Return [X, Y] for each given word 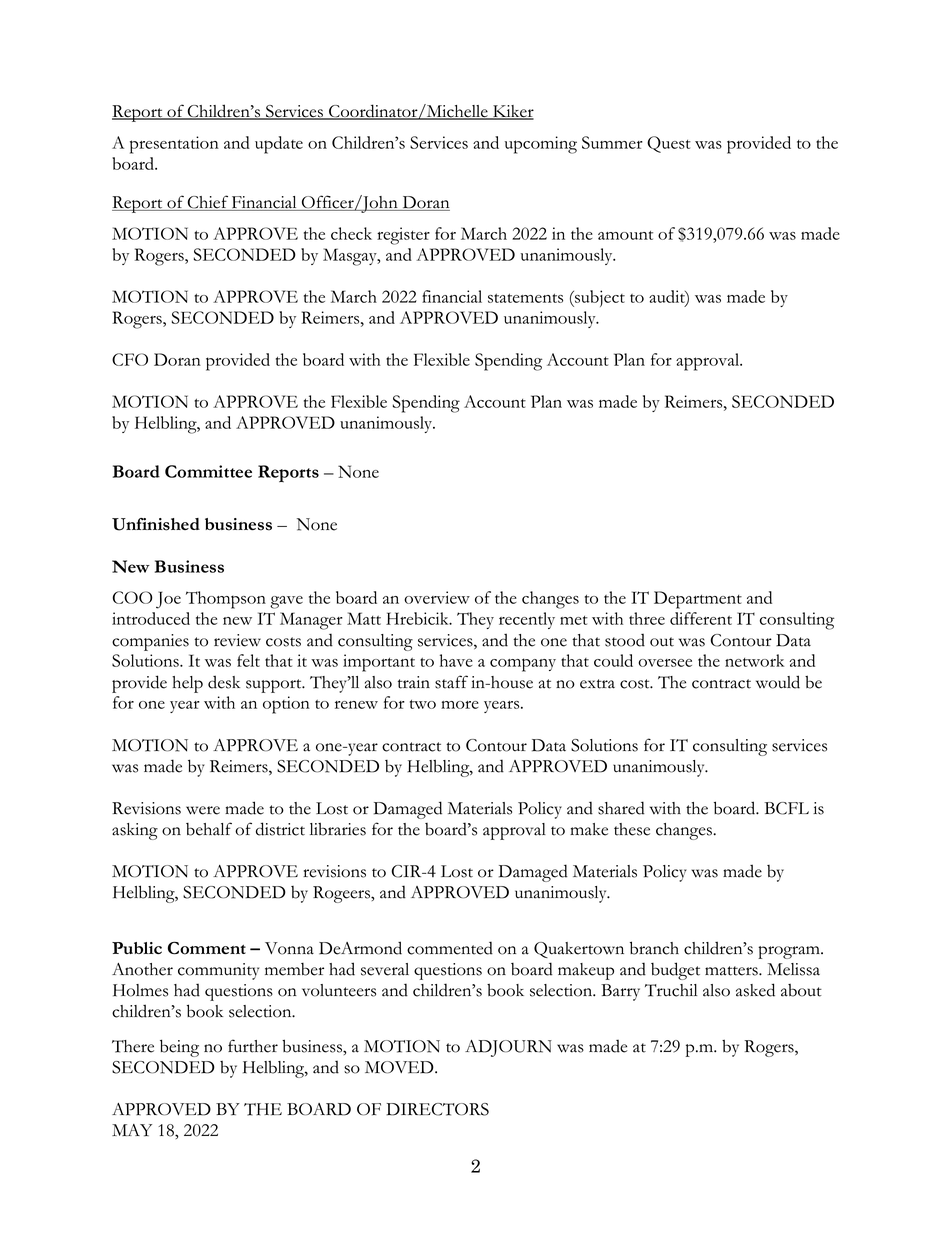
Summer [612, 142]
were [203, 810]
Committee [208, 471]
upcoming [541, 145]
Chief [207, 203]
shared [621, 808]
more [460, 705]
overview [437, 597]
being [179, 1048]
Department [698, 600]
